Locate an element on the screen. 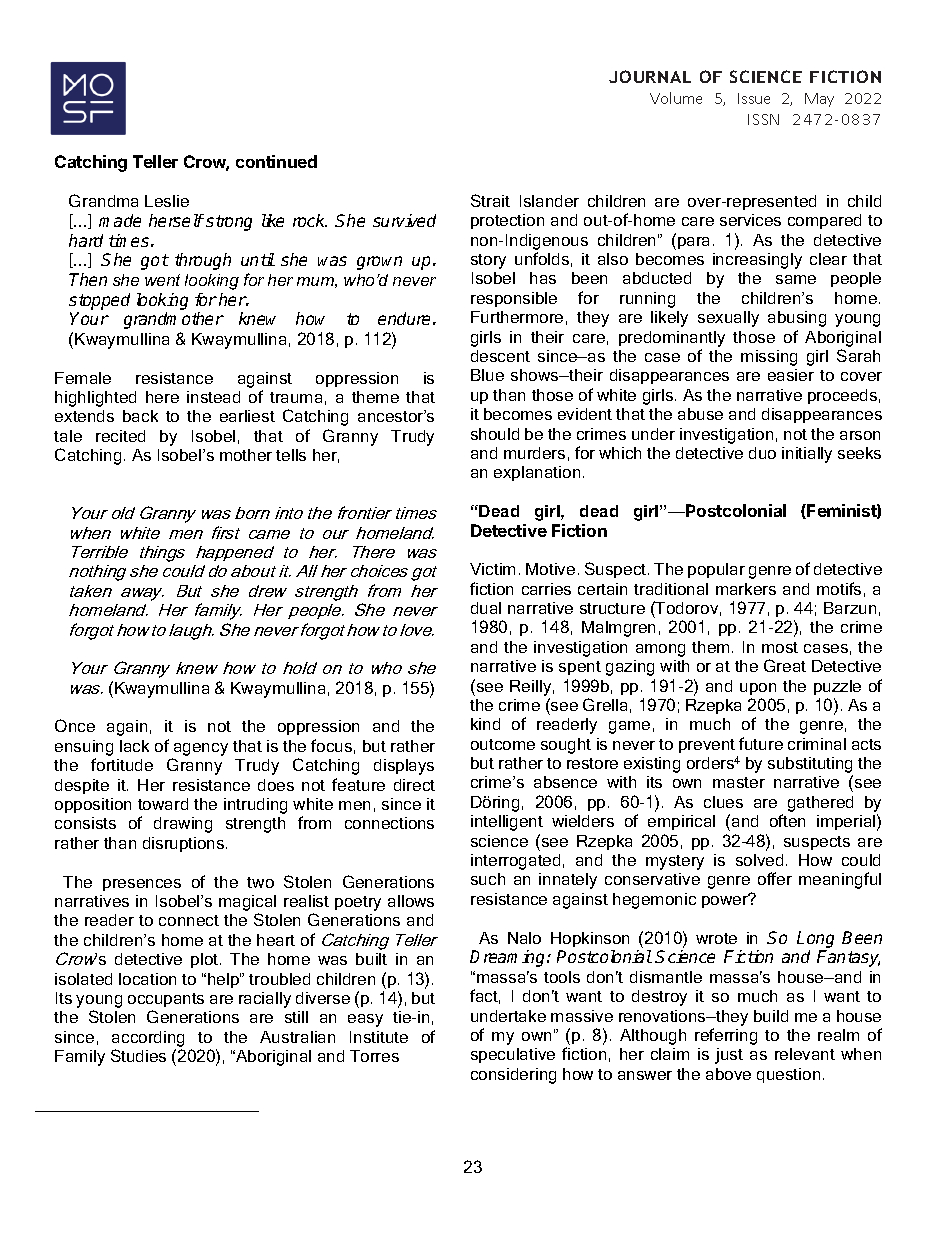 This screenshot has height=1233, width=952. kind is located at coordinates (485, 724).
